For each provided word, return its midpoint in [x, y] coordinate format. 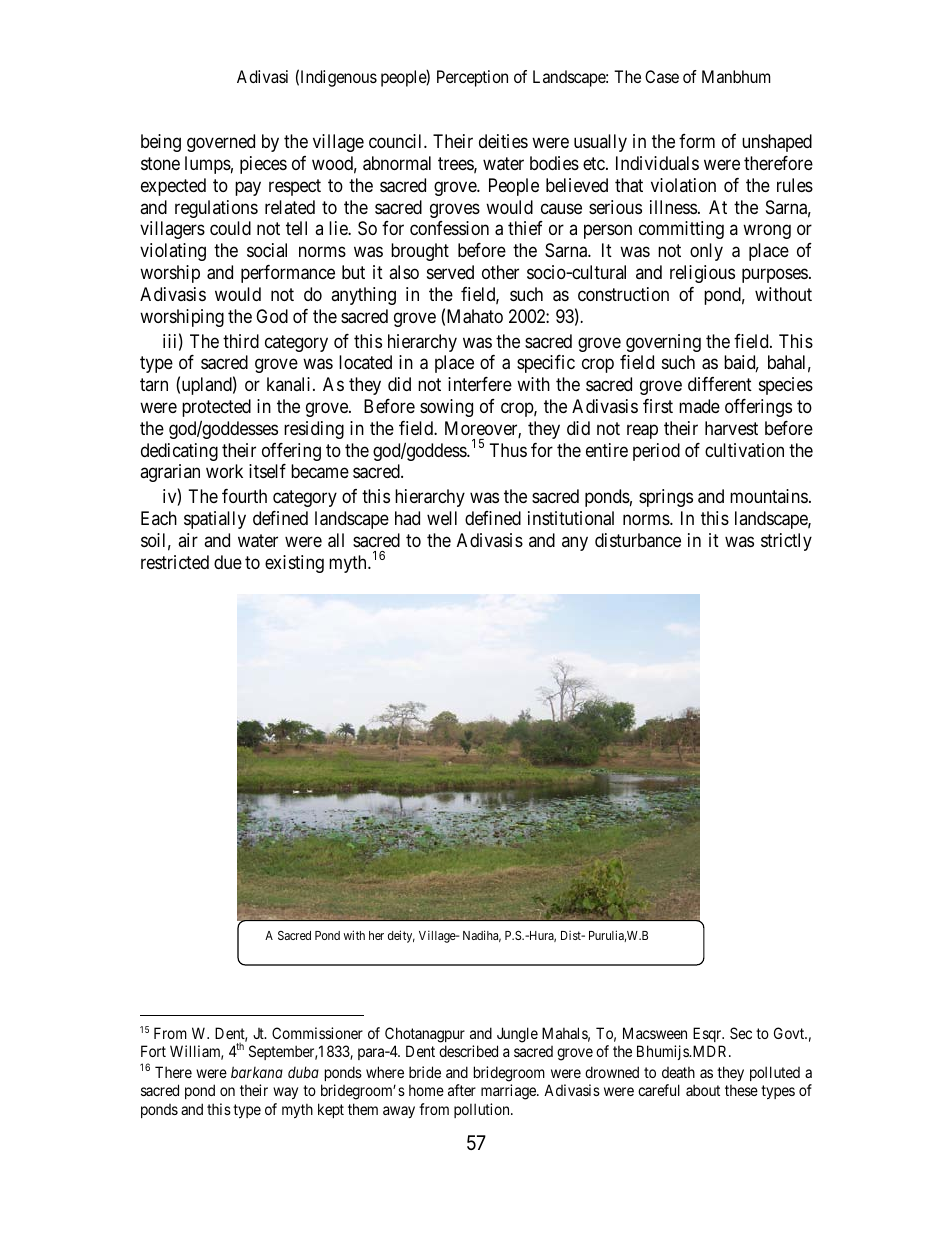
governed [221, 143]
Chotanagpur [425, 1035]
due [228, 562]
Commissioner [317, 1033]
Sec [741, 1033]
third [241, 341]
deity [401, 936]
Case [662, 76]
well [442, 518]
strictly [786, 542]
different [720, 384]
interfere [480, 384]
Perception [472, 78]
